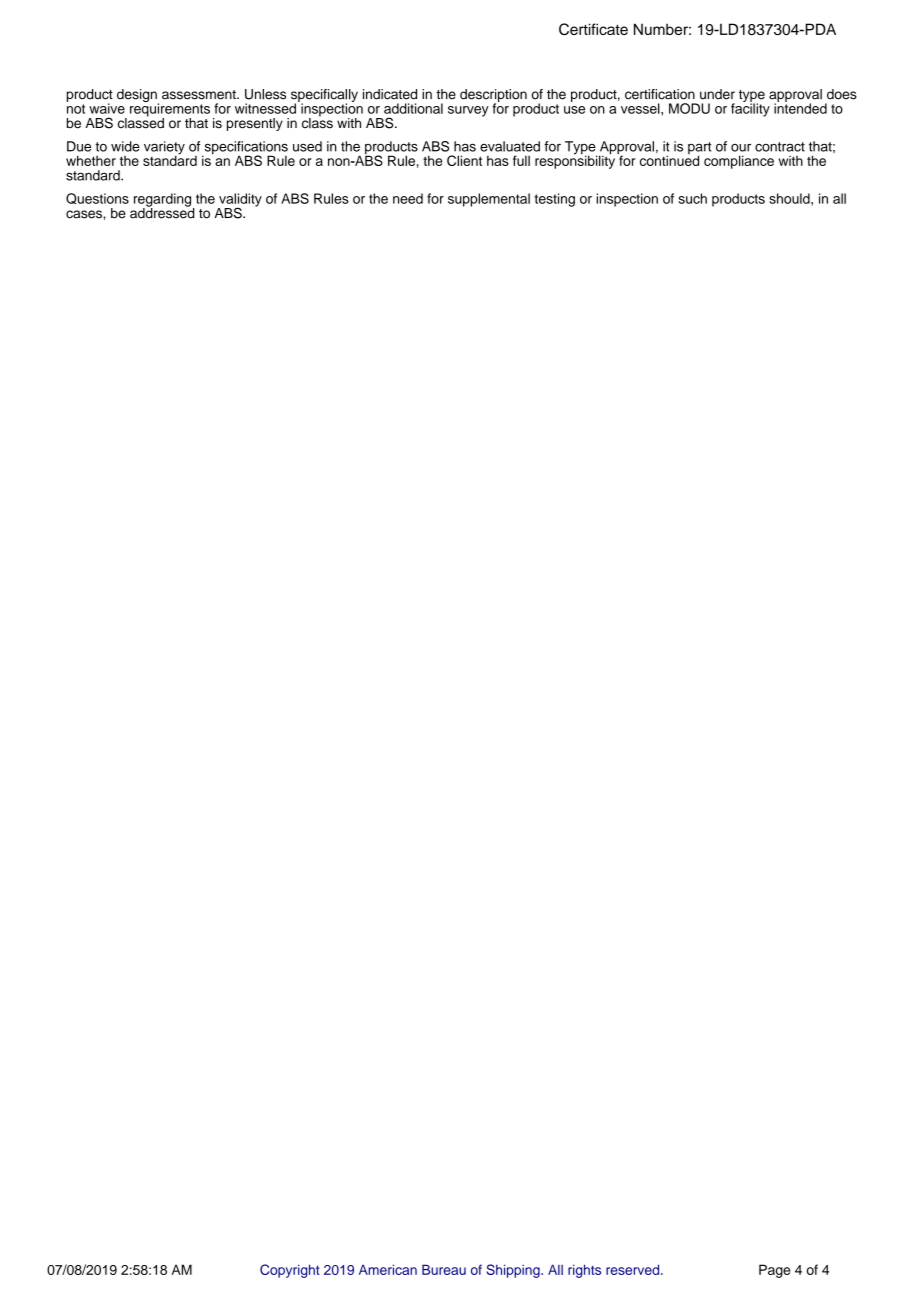 This document has width=924, height=1308. I want to click on addressed, so click(162, 212).
